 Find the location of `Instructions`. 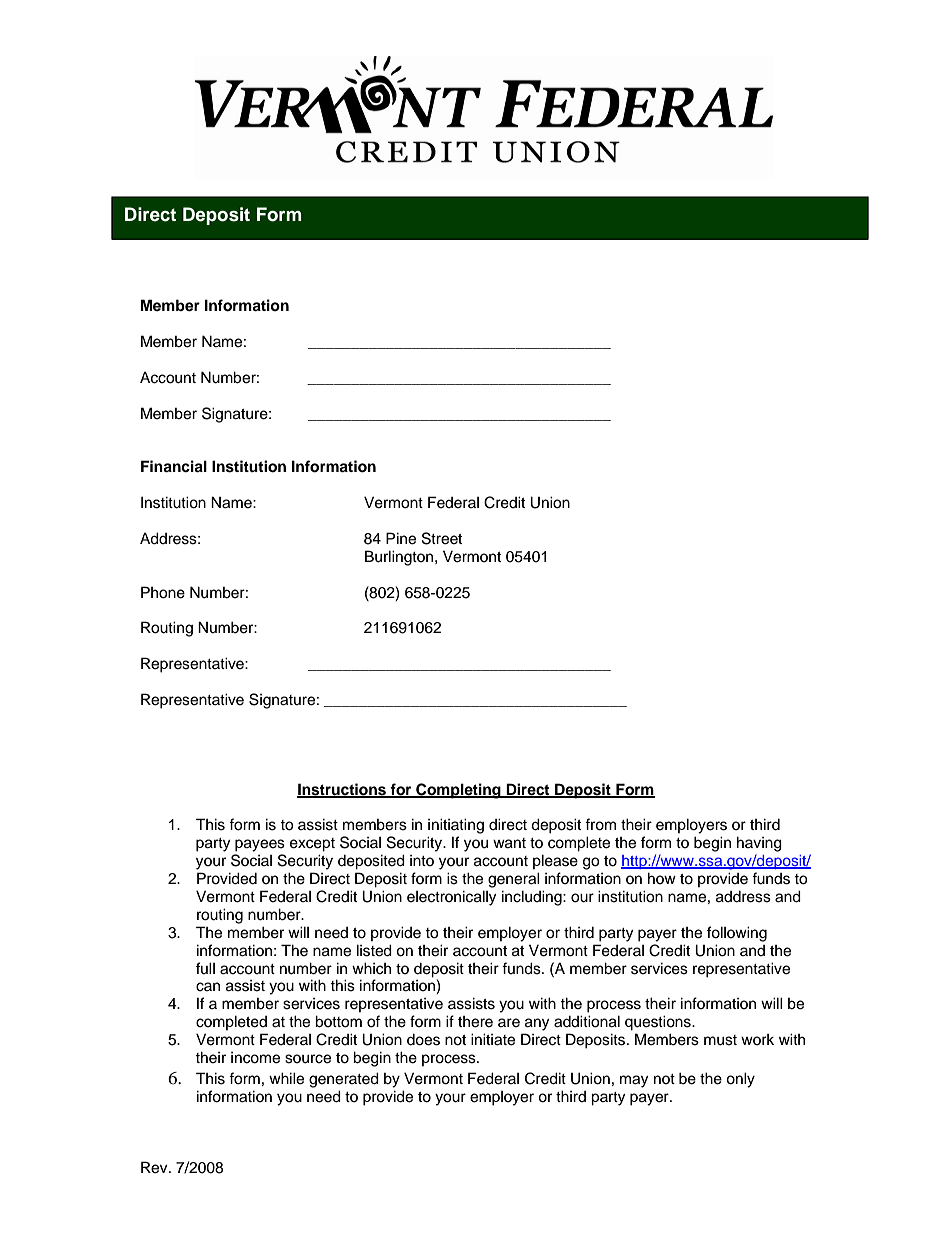

Instructions is located at coordinates (343, 790).
